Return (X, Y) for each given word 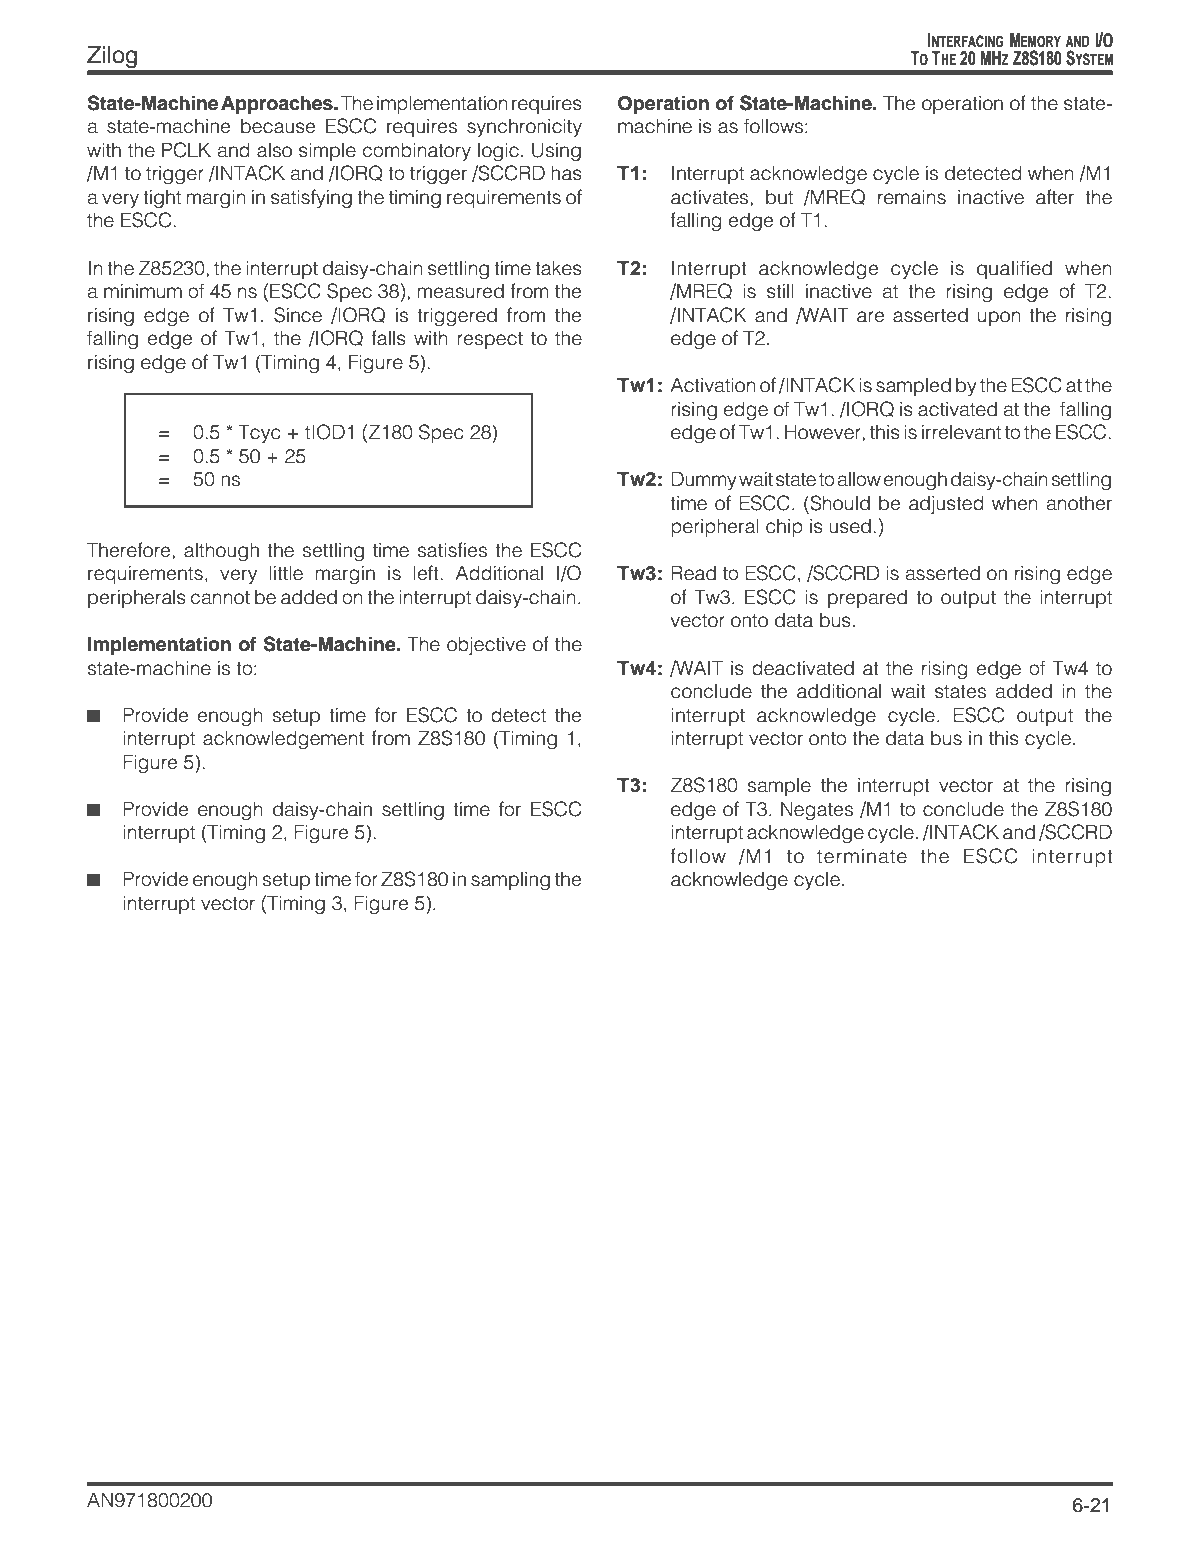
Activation (713, 385)
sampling (510, 881)
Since (298, 315)
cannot (220, 598)
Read (693, 573)
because (278, 126)
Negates (817, 811)
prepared (867, 599)
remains (912, 197)
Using (556, 152)
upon (999, 318)
